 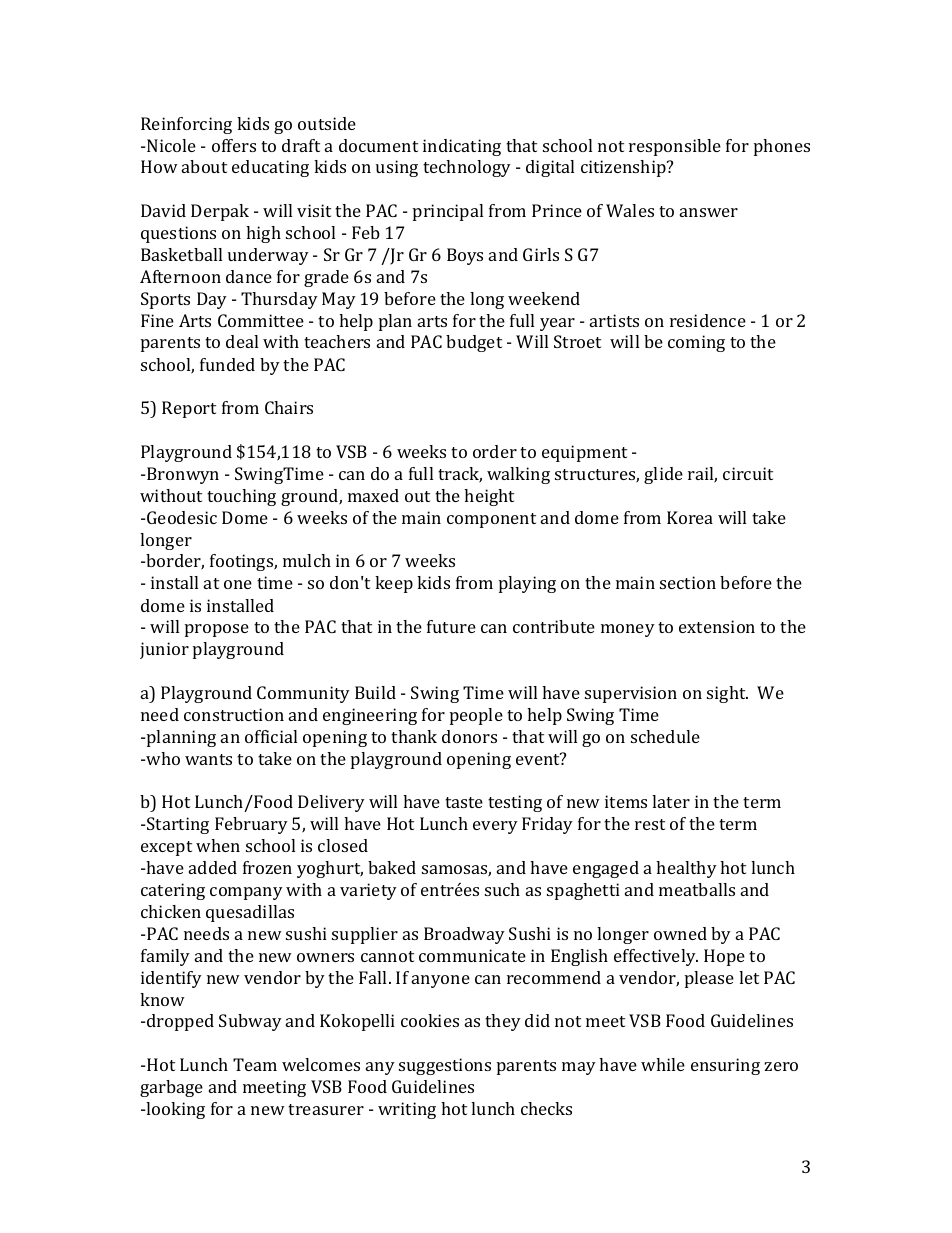 What do you see at coordinates (675, 147) in the page?
I see `responsible` at bounding box center [675, 147].
